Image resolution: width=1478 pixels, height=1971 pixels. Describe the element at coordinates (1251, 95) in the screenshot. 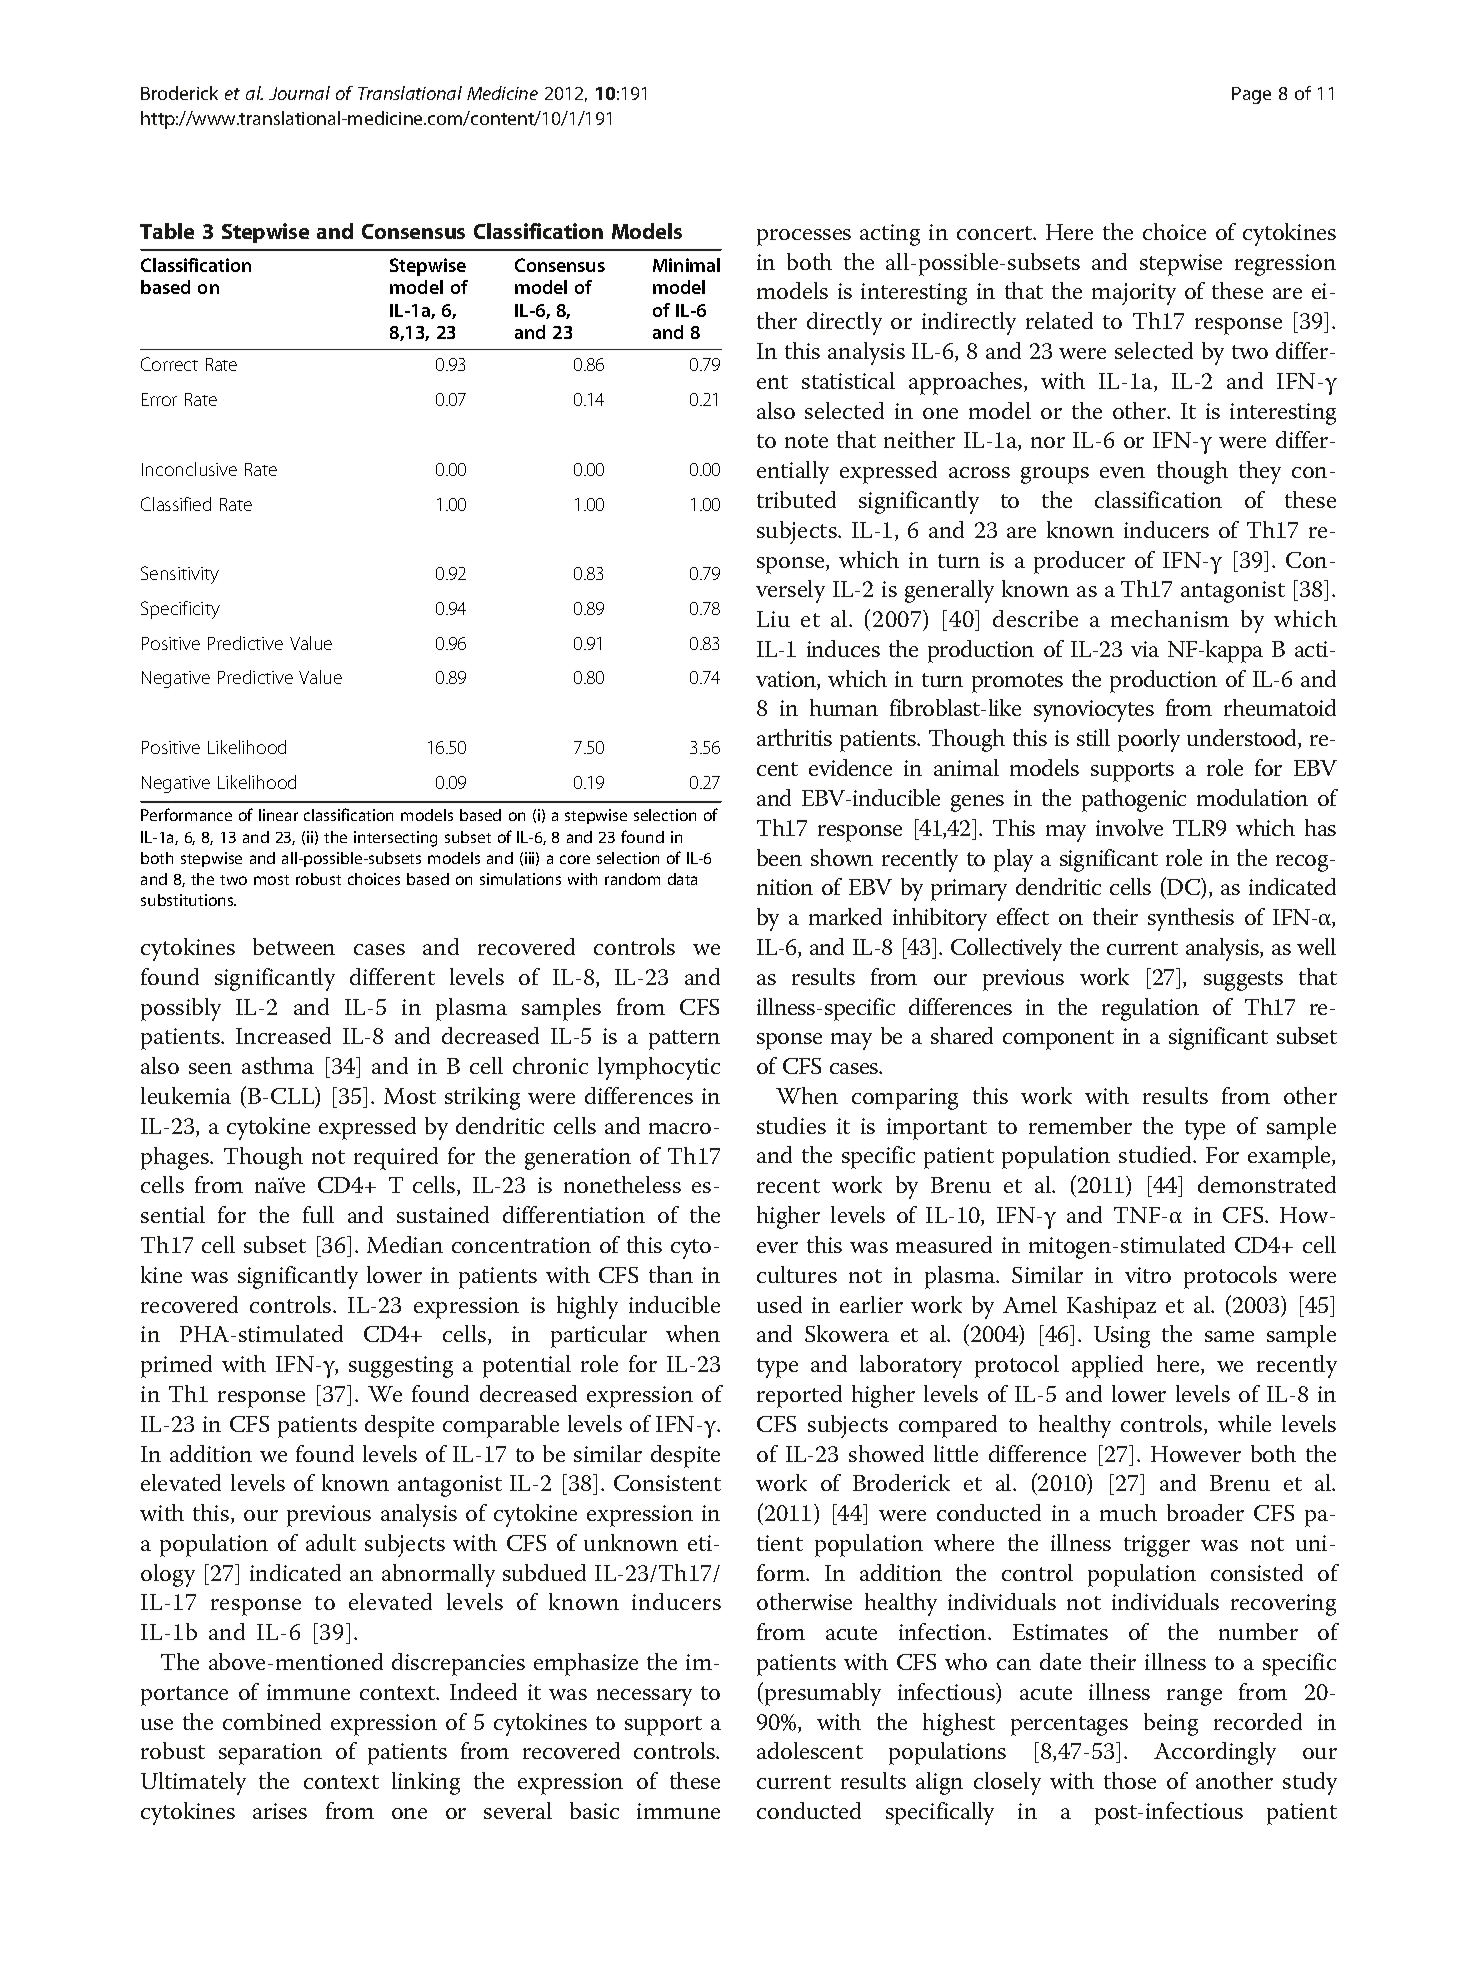

I see `Page` at that location.
